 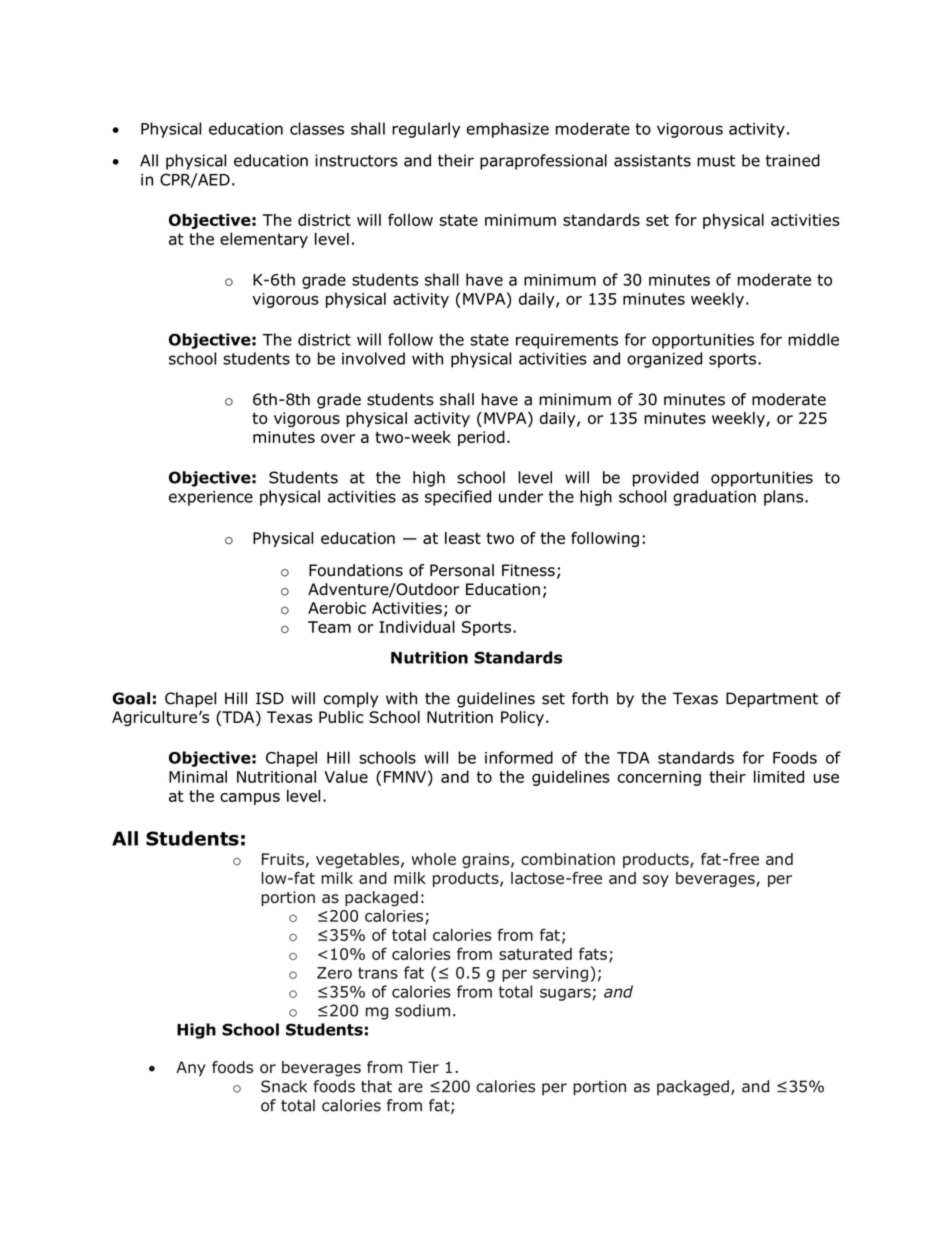 What do you see at coordinates (656, 881) in the screenshot?
I see `soy` at bounding box center [656, 881].
